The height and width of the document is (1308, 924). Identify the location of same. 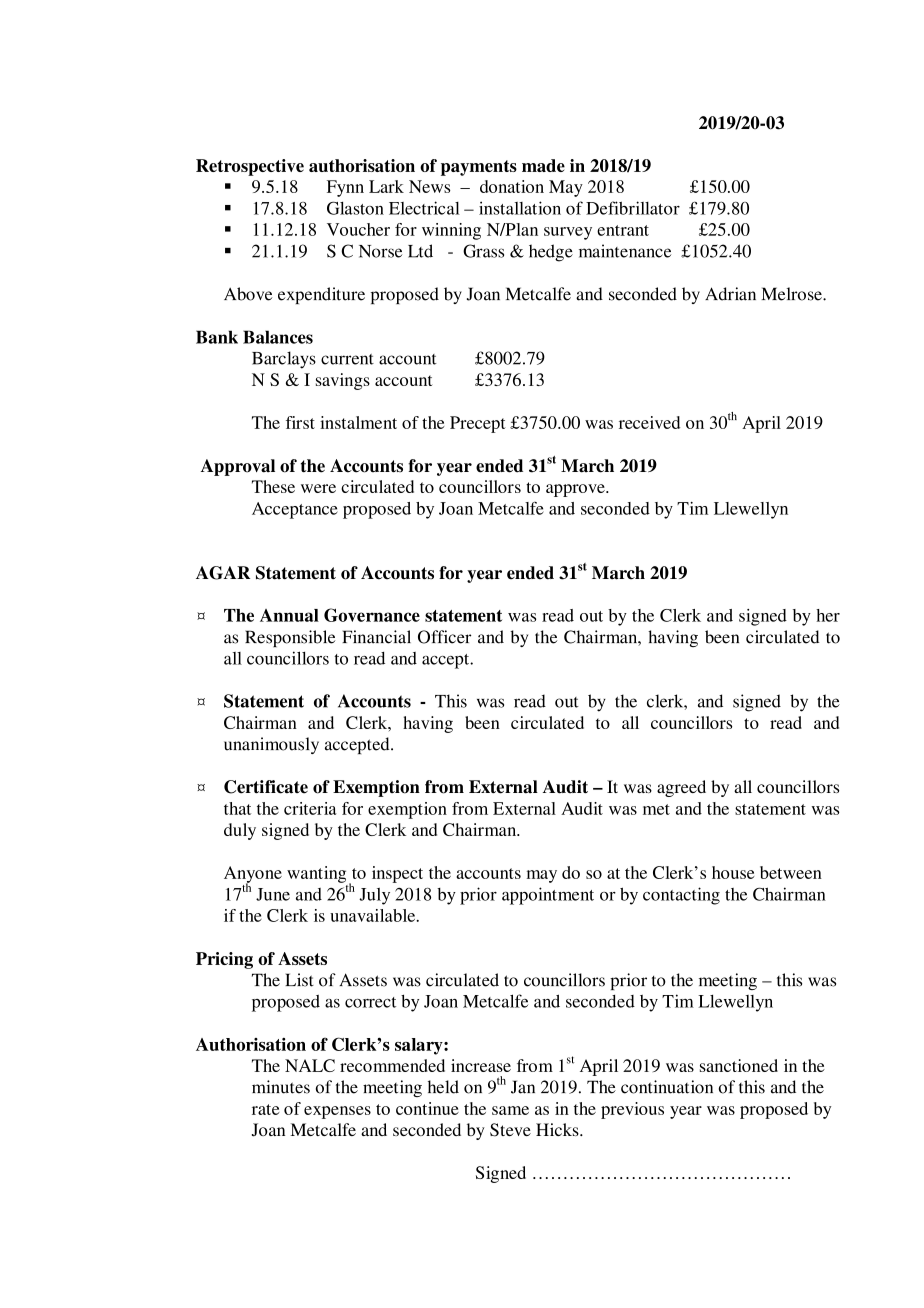
(510, 1110).
